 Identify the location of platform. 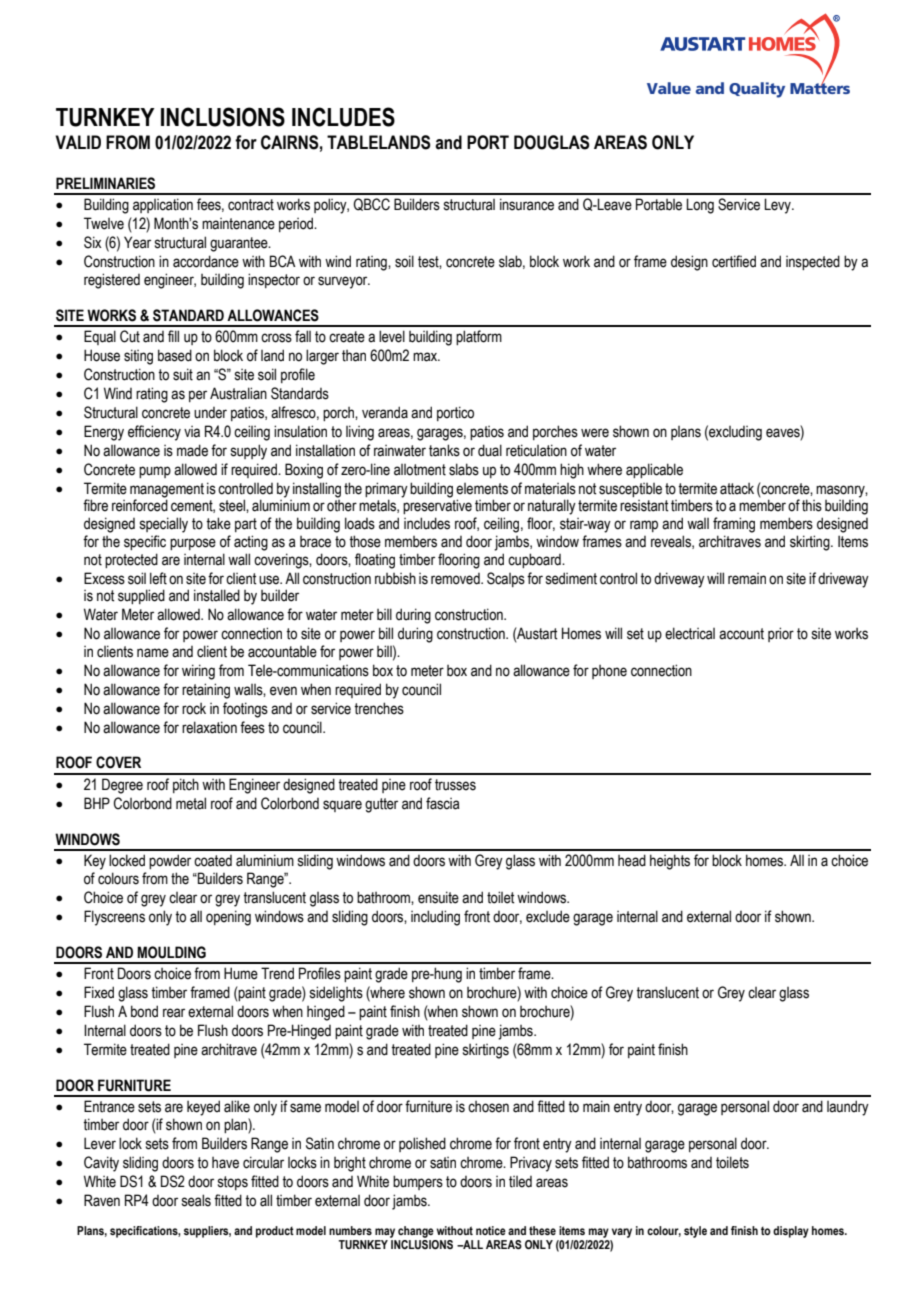
(479, 337).
